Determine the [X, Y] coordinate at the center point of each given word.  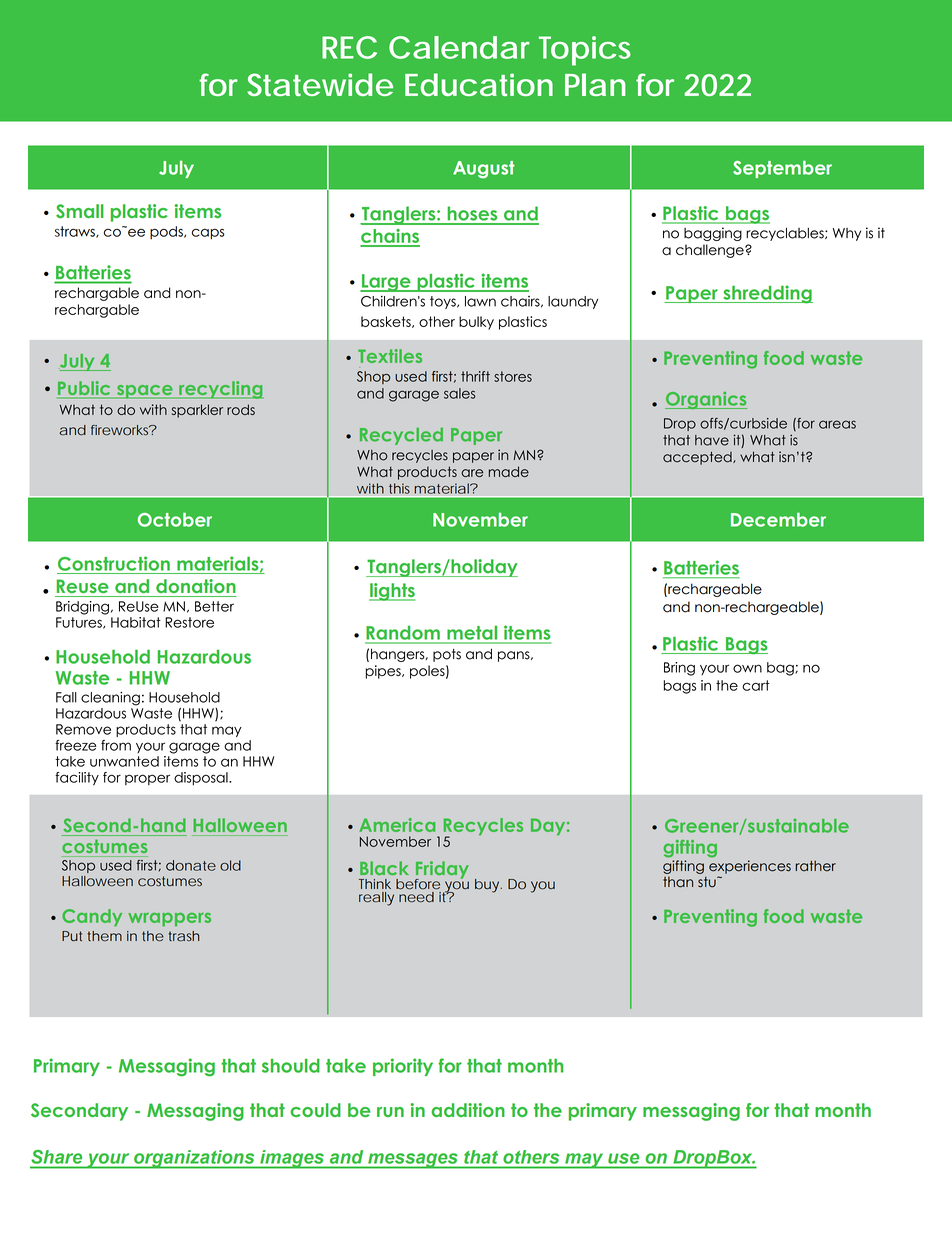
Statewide [320, 84]
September [782, 169]
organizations [194, 1159]
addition [468, 1110]
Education [479, 84]
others [531, 1157]
